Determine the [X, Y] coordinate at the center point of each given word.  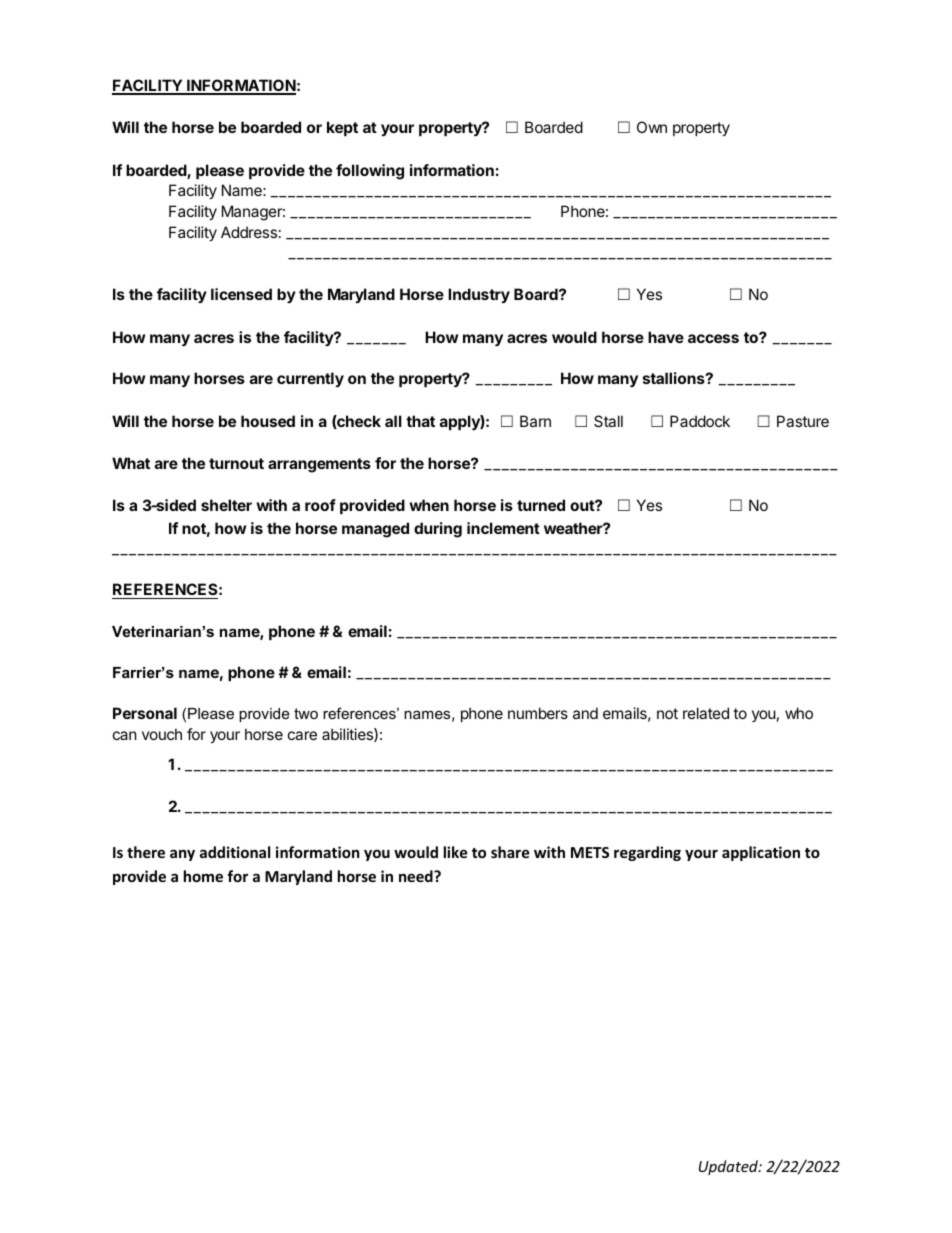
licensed [241, 294]
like [456, 852]
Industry [479, 295]
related [706, 713]
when [429, 505]
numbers [538, 713]
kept [342, 128]
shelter [226, 505]
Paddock [700, 421]
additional [235, 852]
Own [652, 127]
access [713, 338]
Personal [145, 713]
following [370, 172]
